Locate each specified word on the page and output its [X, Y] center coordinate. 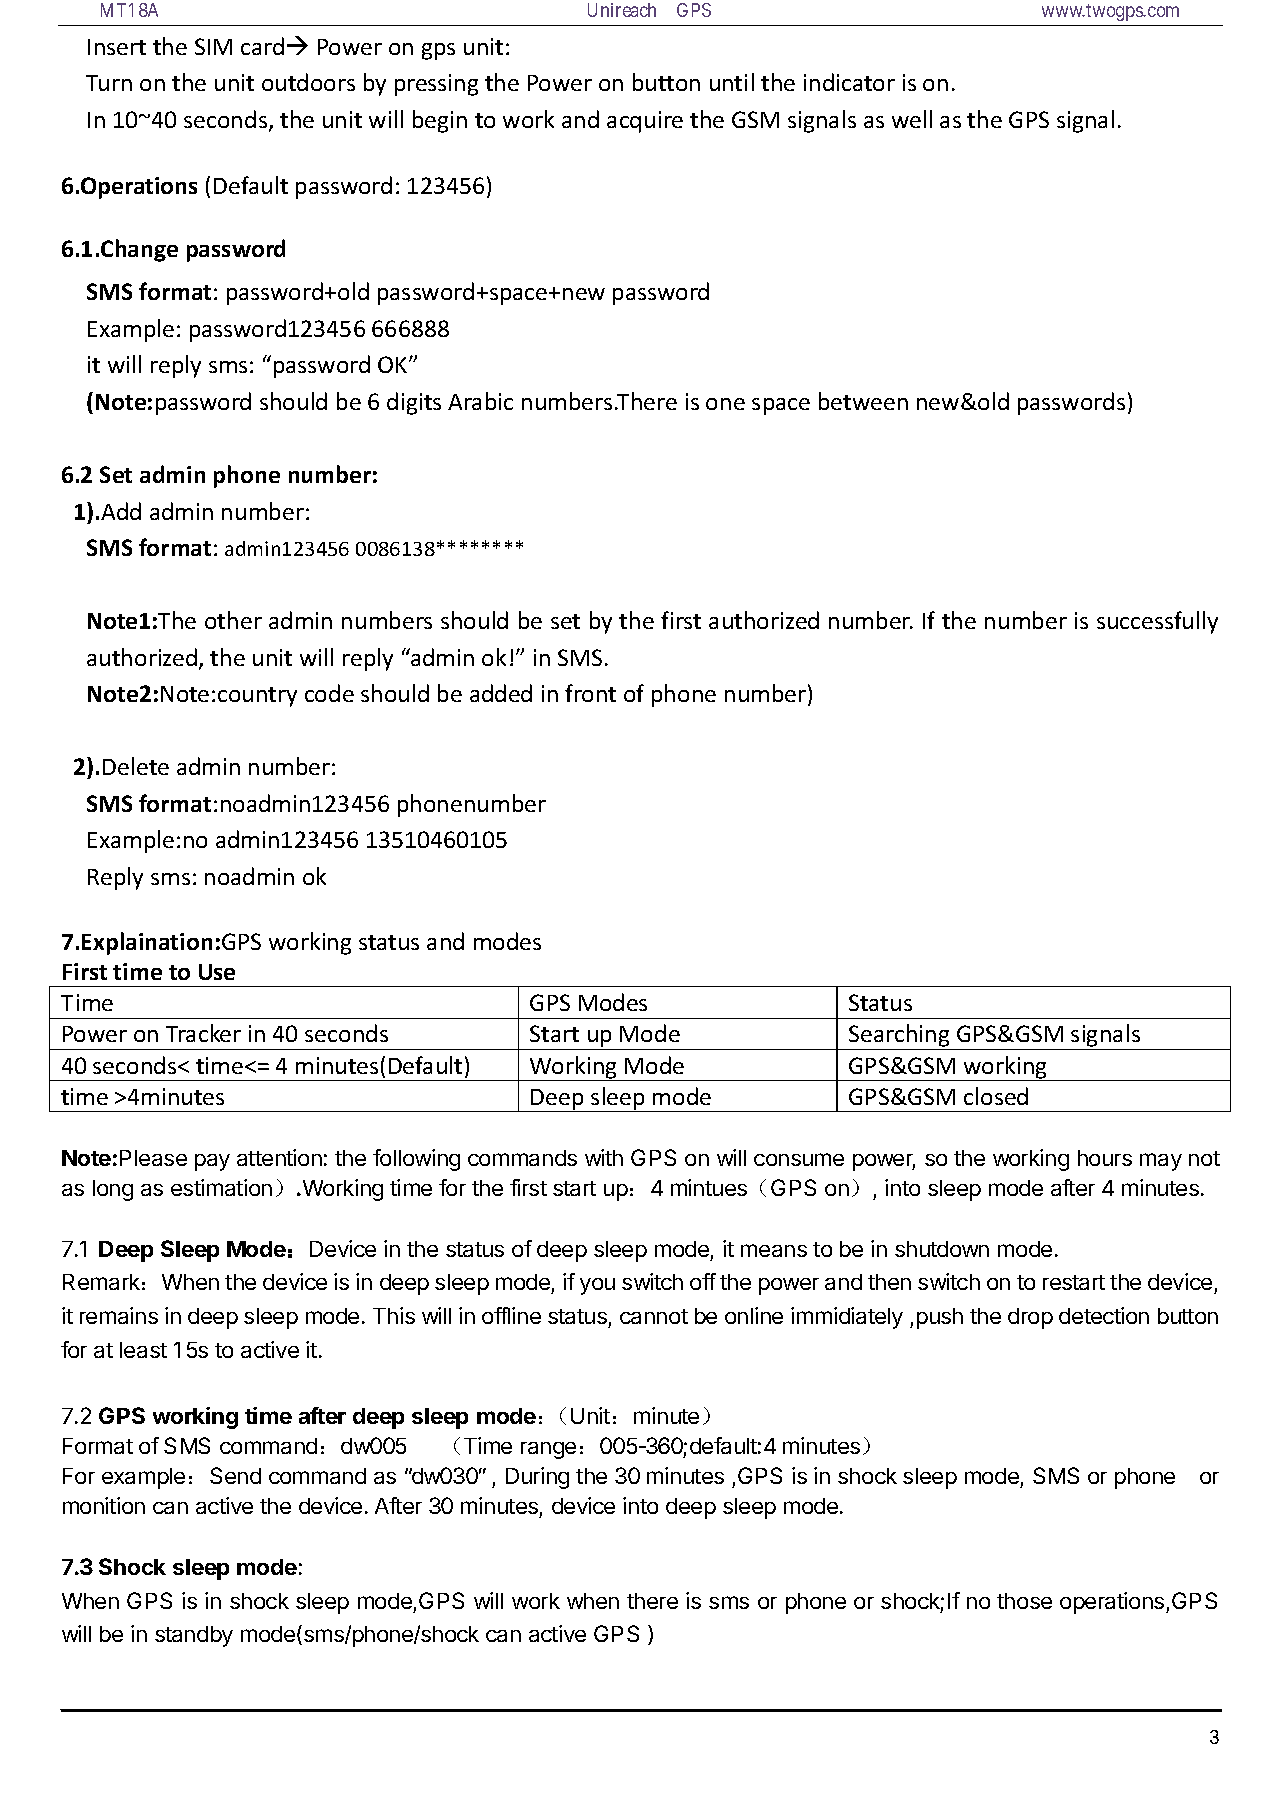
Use [217, 972]
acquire [645, 122]
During [537, 1478]
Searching [899, 1037]
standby [194, 1636]
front [590, 693]
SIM [213, 46]
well [912, 119]
